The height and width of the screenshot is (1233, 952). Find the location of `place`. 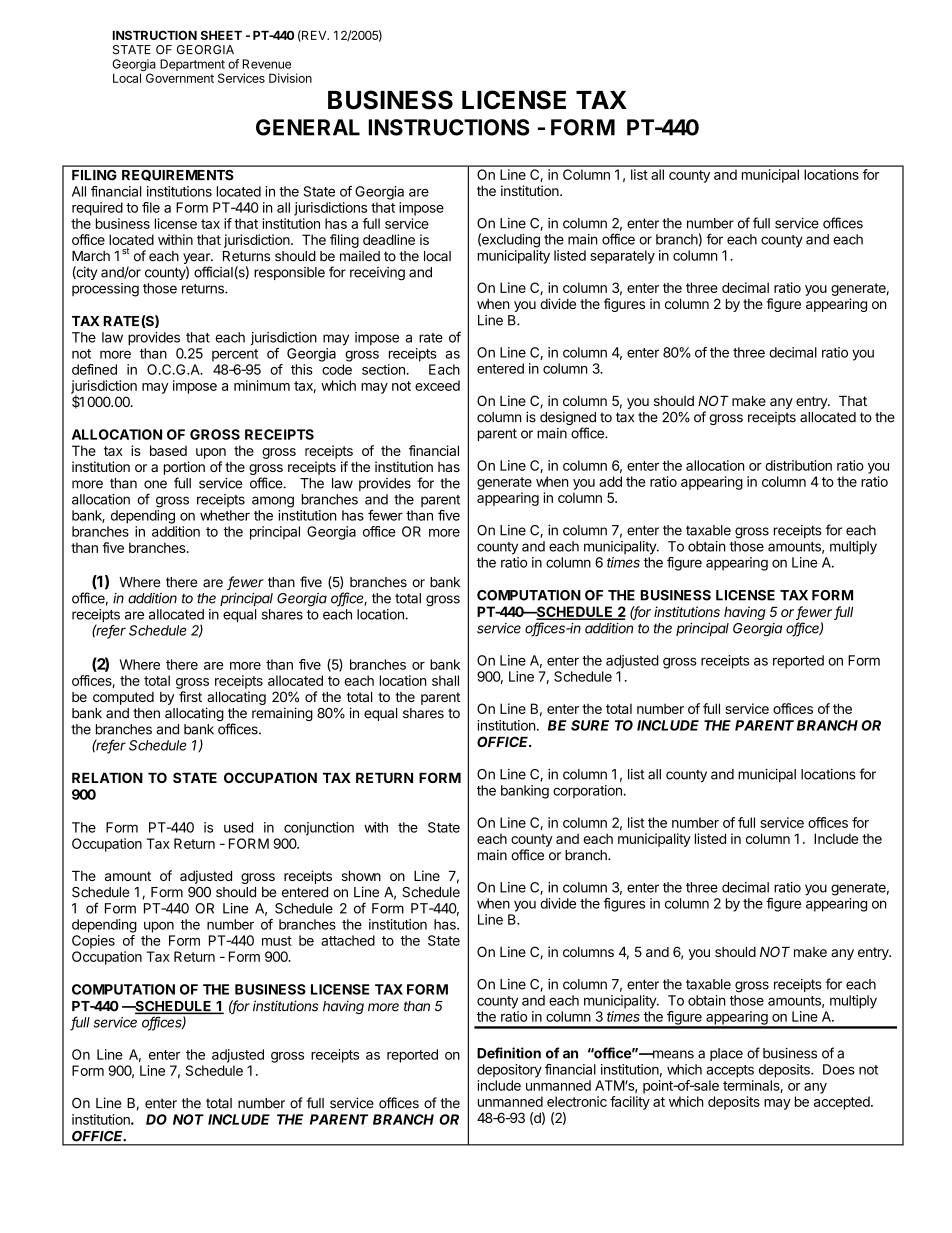

place is located at coordinates (726, 1054).
